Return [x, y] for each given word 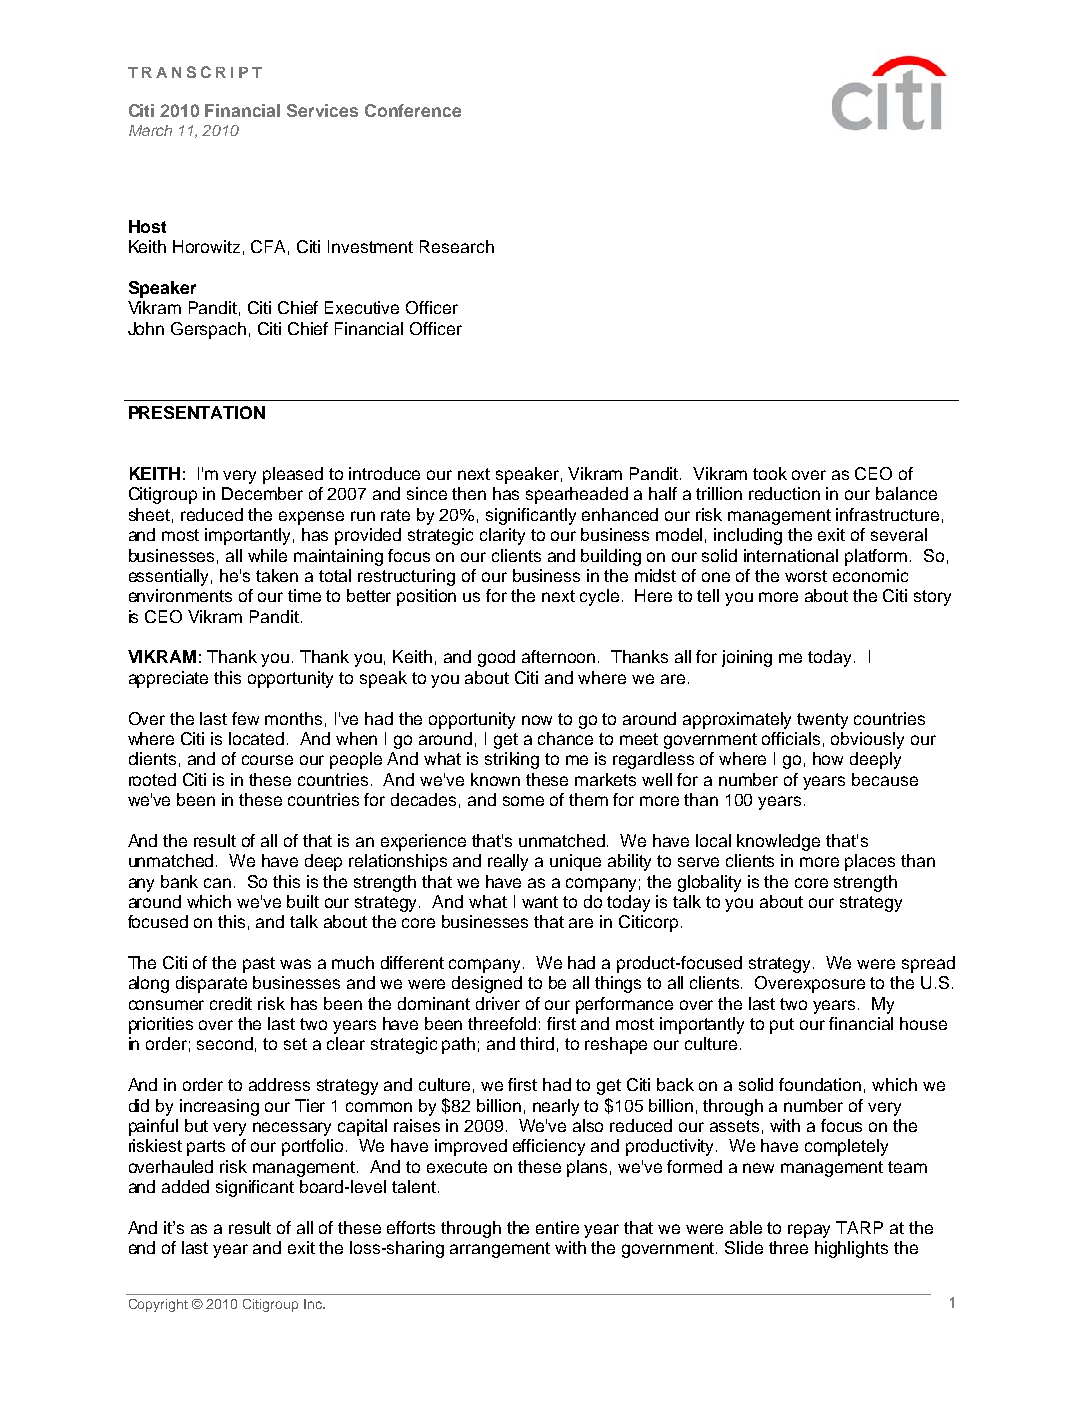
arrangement [500, 1250]
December [262, 493]
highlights [851, 1249]
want [540, 902]
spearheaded [577, 495]
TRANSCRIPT [195, 72]
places [870, 862]
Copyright [158, 1305]
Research [457, 246]
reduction [784, 493]
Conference [413, 110]
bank [179, 881]
